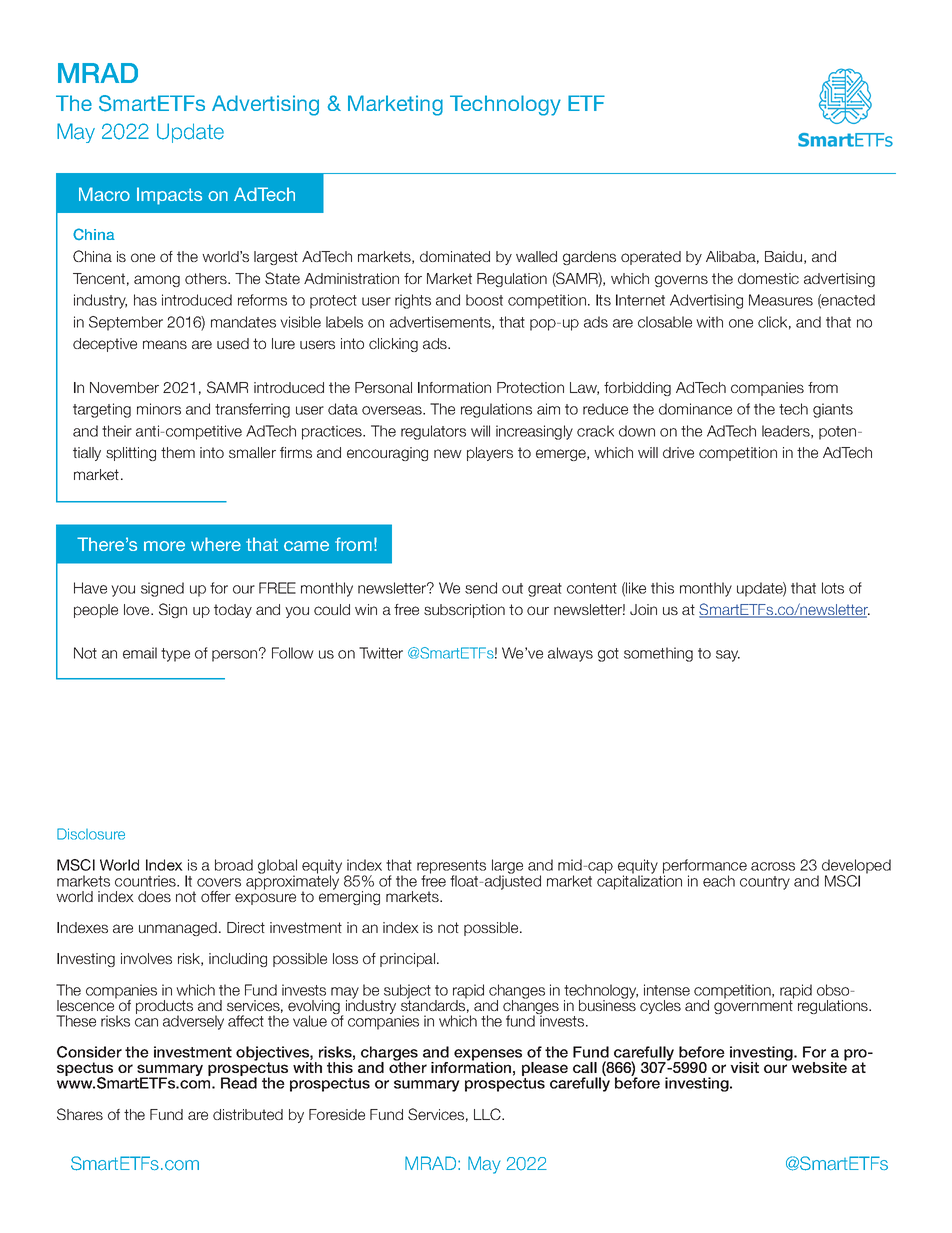 This screenshot has height=1233, width=952. I want to click on Read, so click(239, 1082).
